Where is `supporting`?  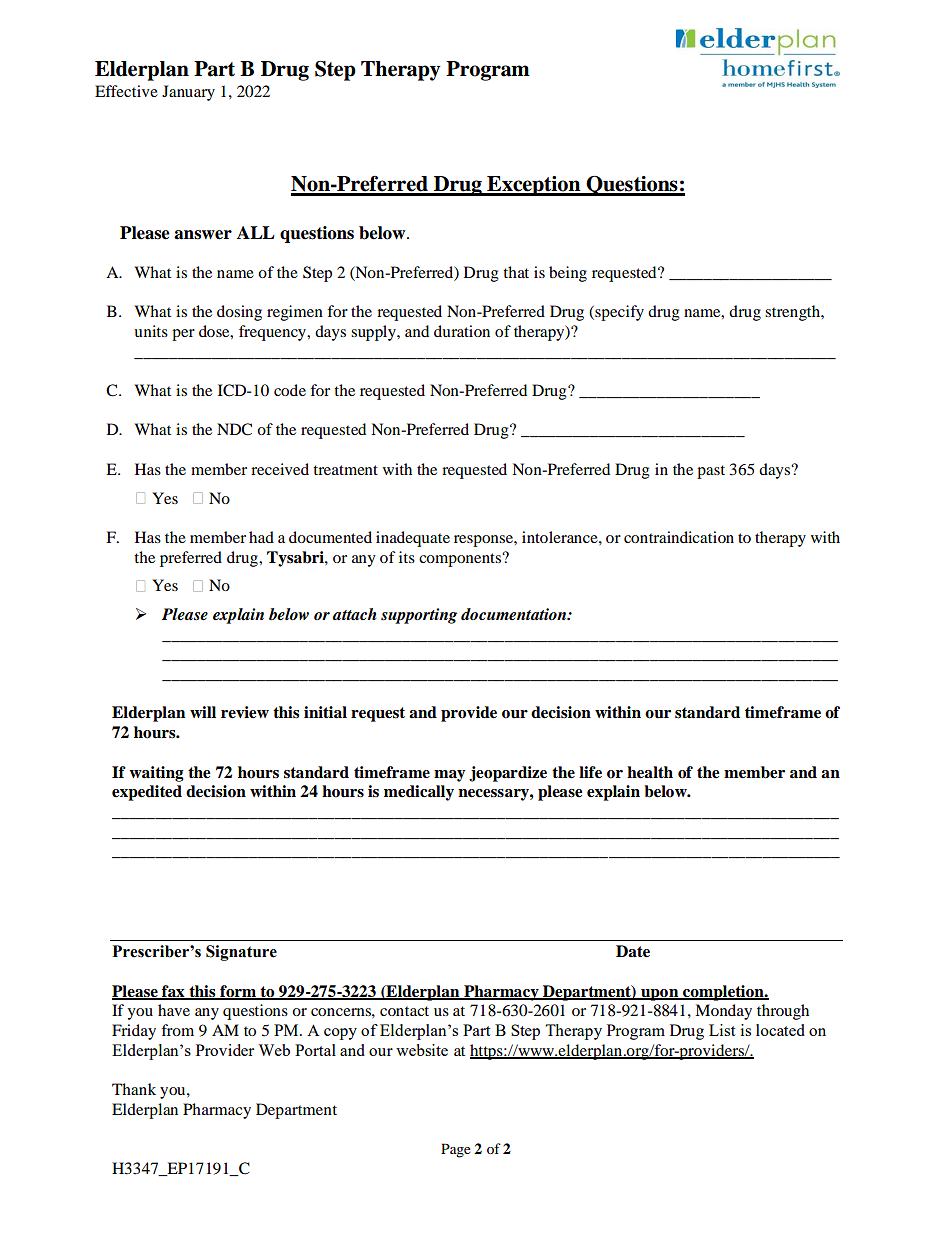
supporting is located at coordinates (419, 616).
